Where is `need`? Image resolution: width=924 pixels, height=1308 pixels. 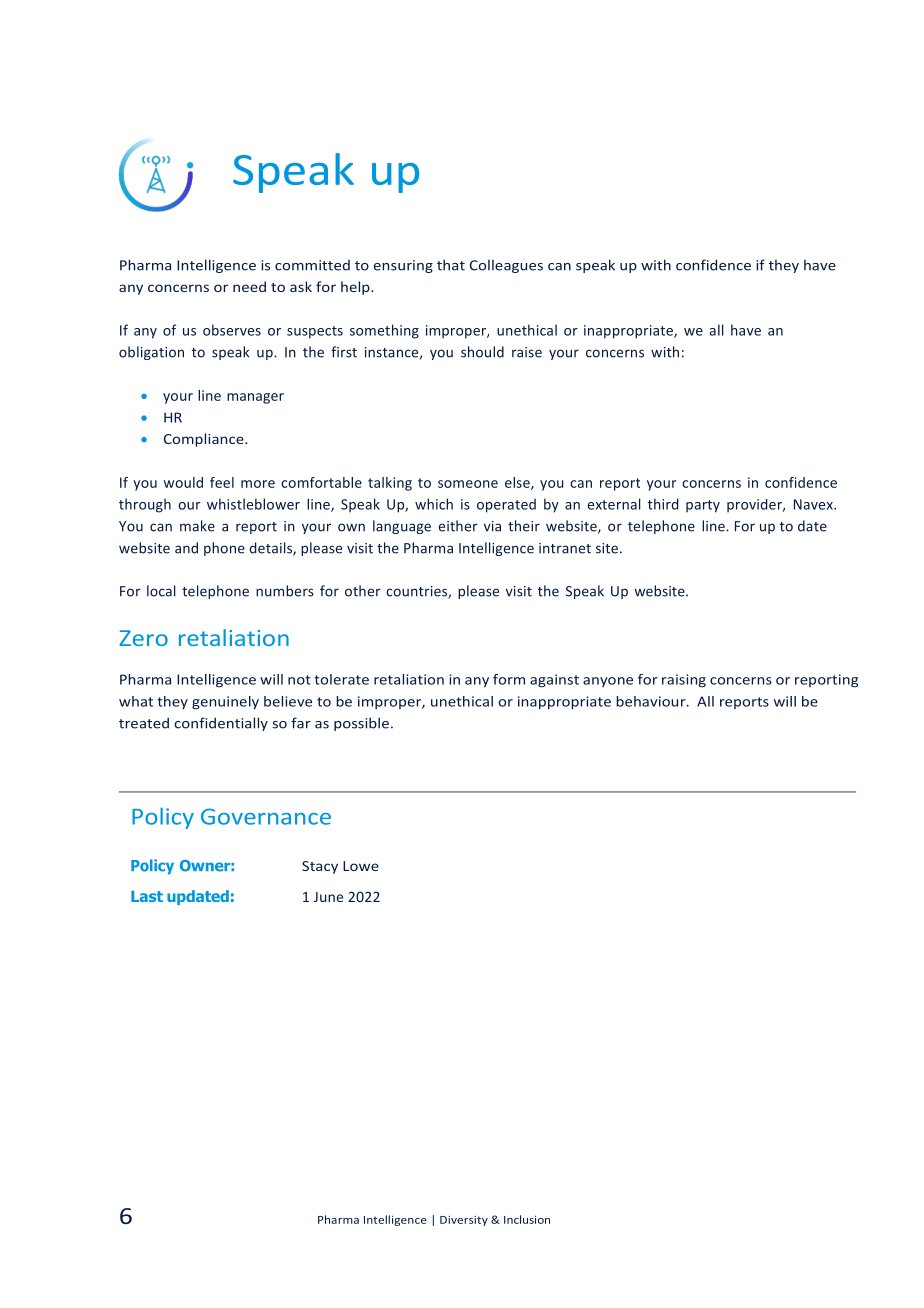
need is located at coordinates (249, 286).
